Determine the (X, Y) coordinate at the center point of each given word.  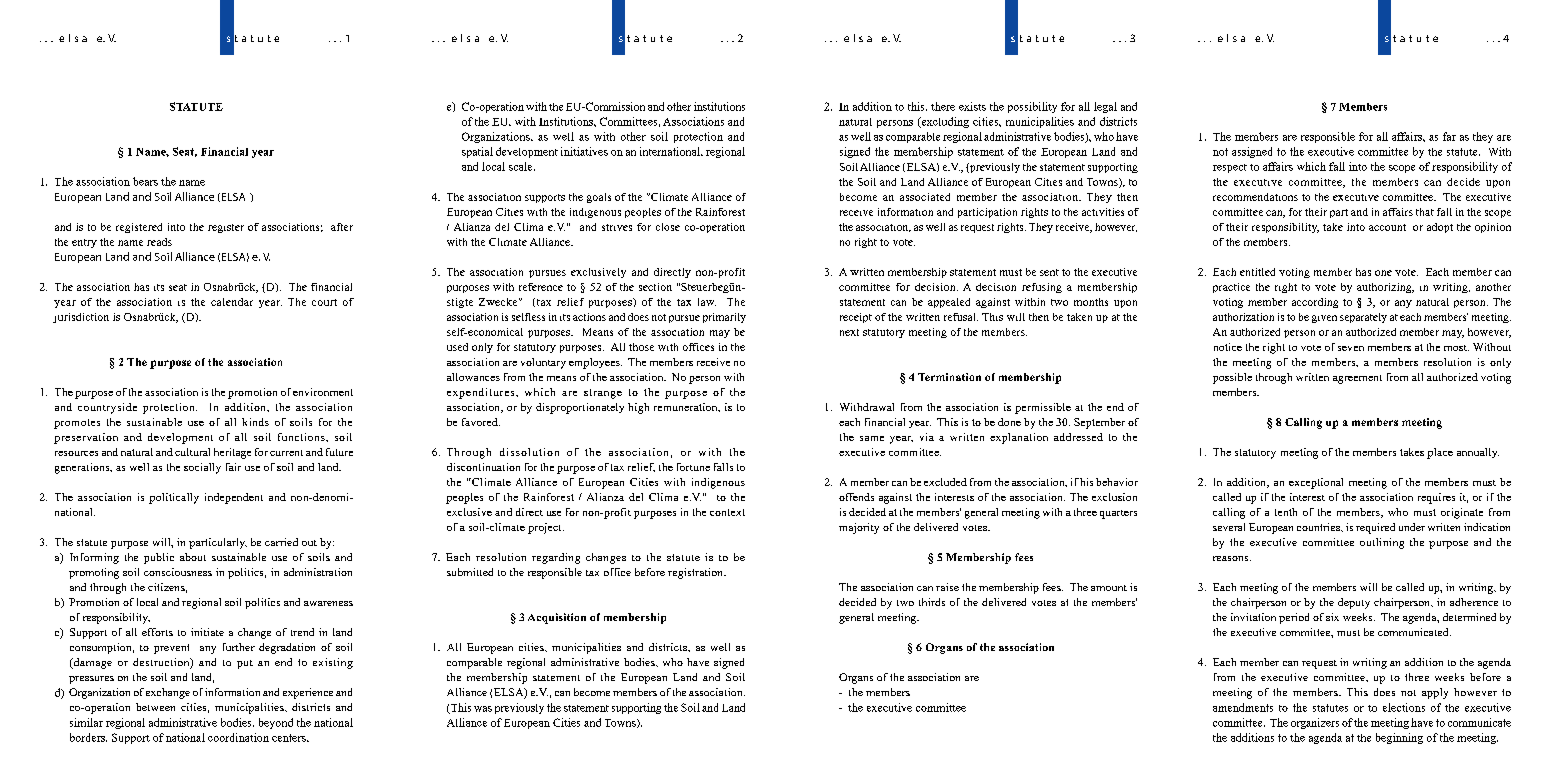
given (1324, 319)
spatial (477, 152)
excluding (944, 122)
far (1449, 136)
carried (281, 542)
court (324, 302)
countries (1319, 527)
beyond (276, 723)
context (727, 512)
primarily (724, 318)
